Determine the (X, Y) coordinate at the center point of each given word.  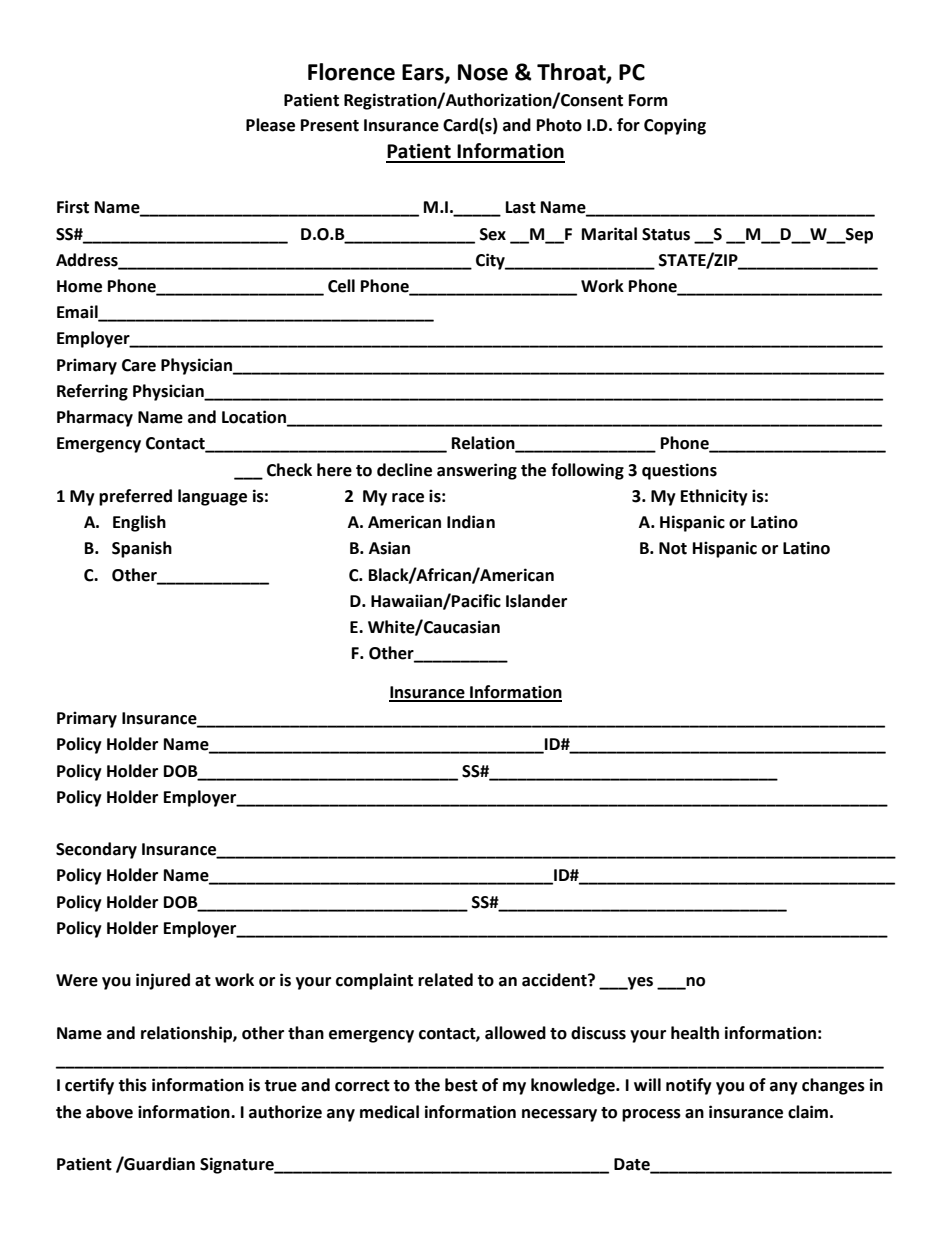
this (132, 1085)
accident (555, 980)
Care (139, 365)
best (461, 1085)
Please (270, 125)
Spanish (142, 549)
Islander (536, 601)
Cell (341, 286)
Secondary (96, 850)
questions (679, 471)
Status (666, 234)
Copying (675, 126)
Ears (424, 73)
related (445, 980)
